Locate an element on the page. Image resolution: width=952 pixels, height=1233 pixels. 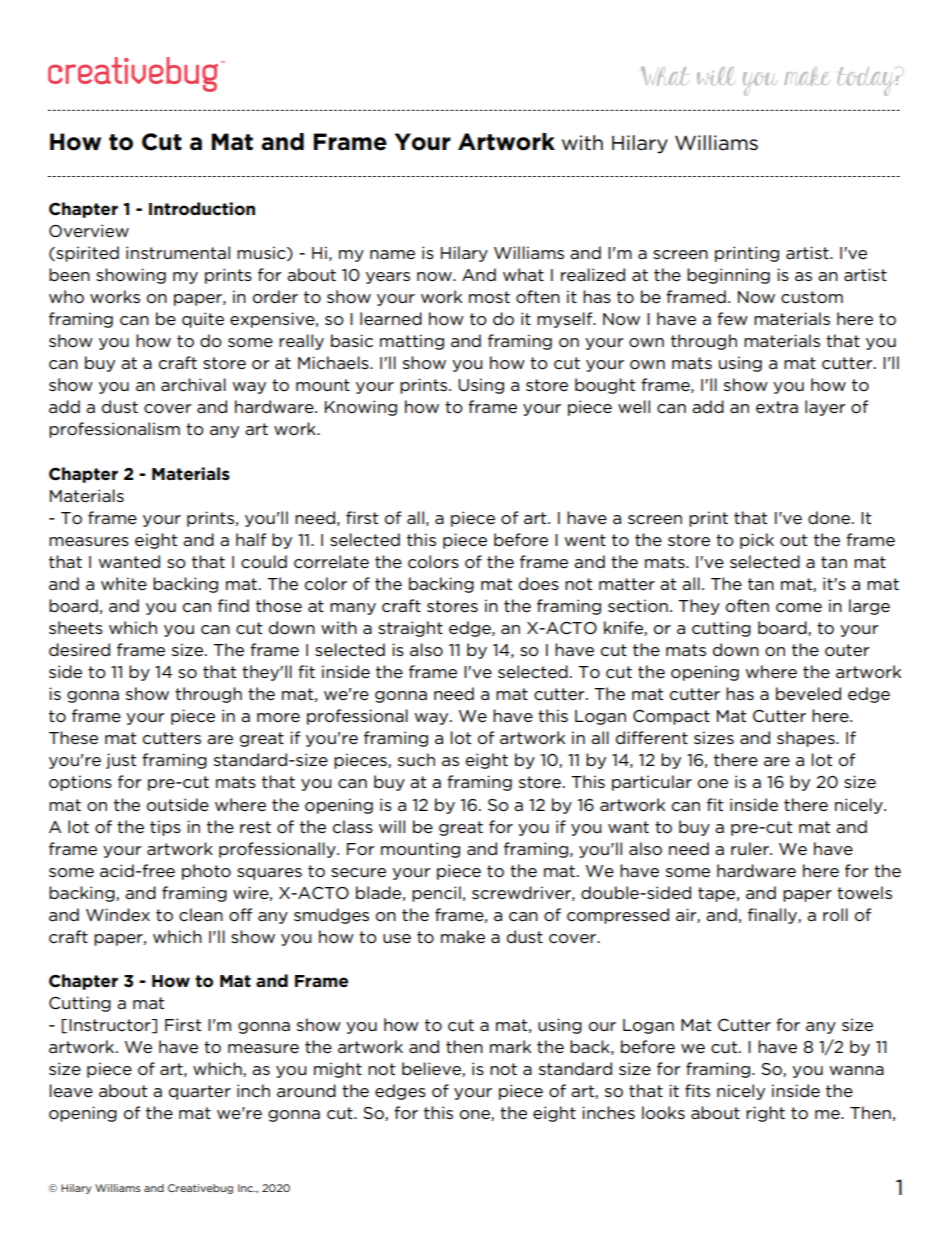
pick is located at coordinates (757, 541).
